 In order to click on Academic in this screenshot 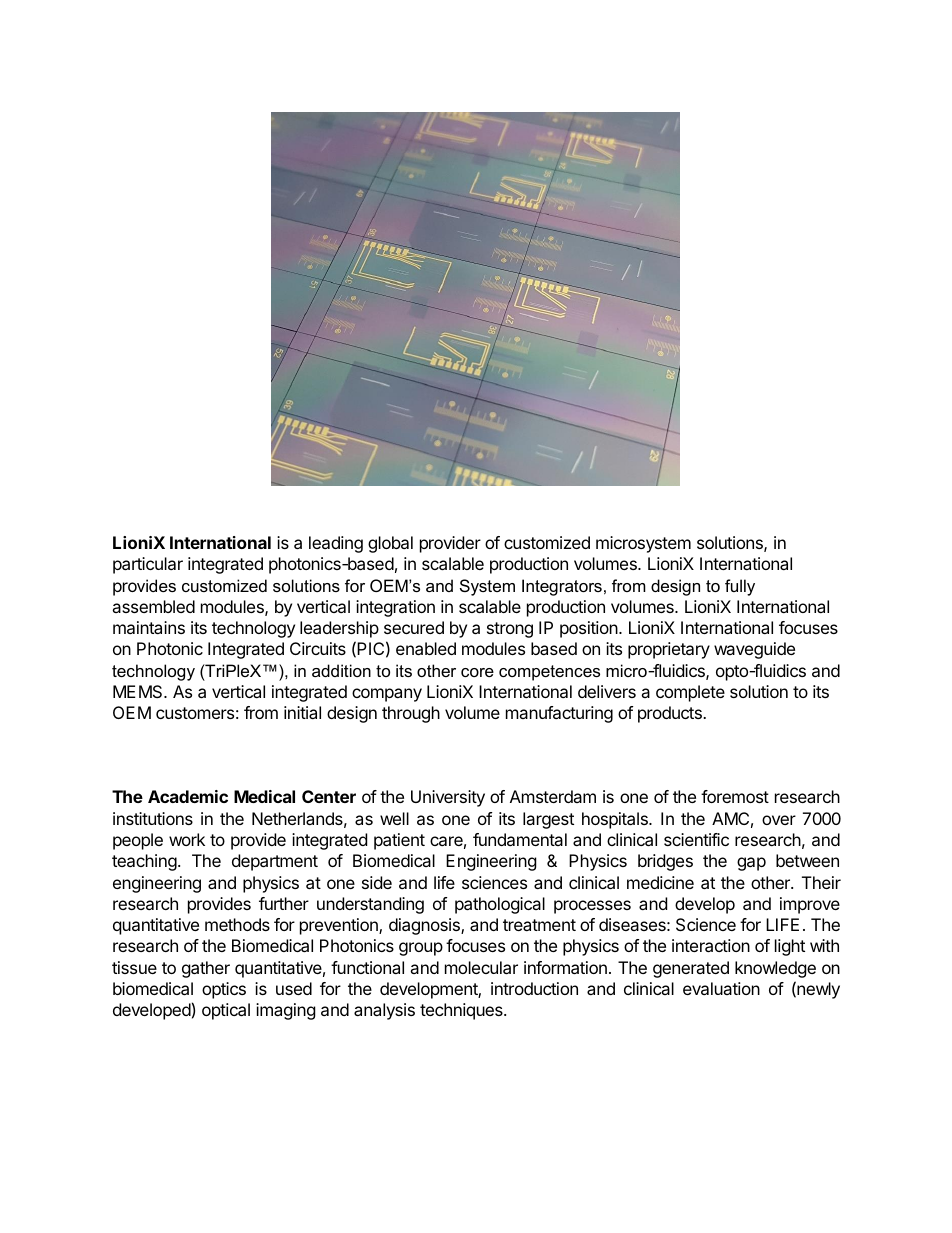, I will do `click(188, 796)`.
